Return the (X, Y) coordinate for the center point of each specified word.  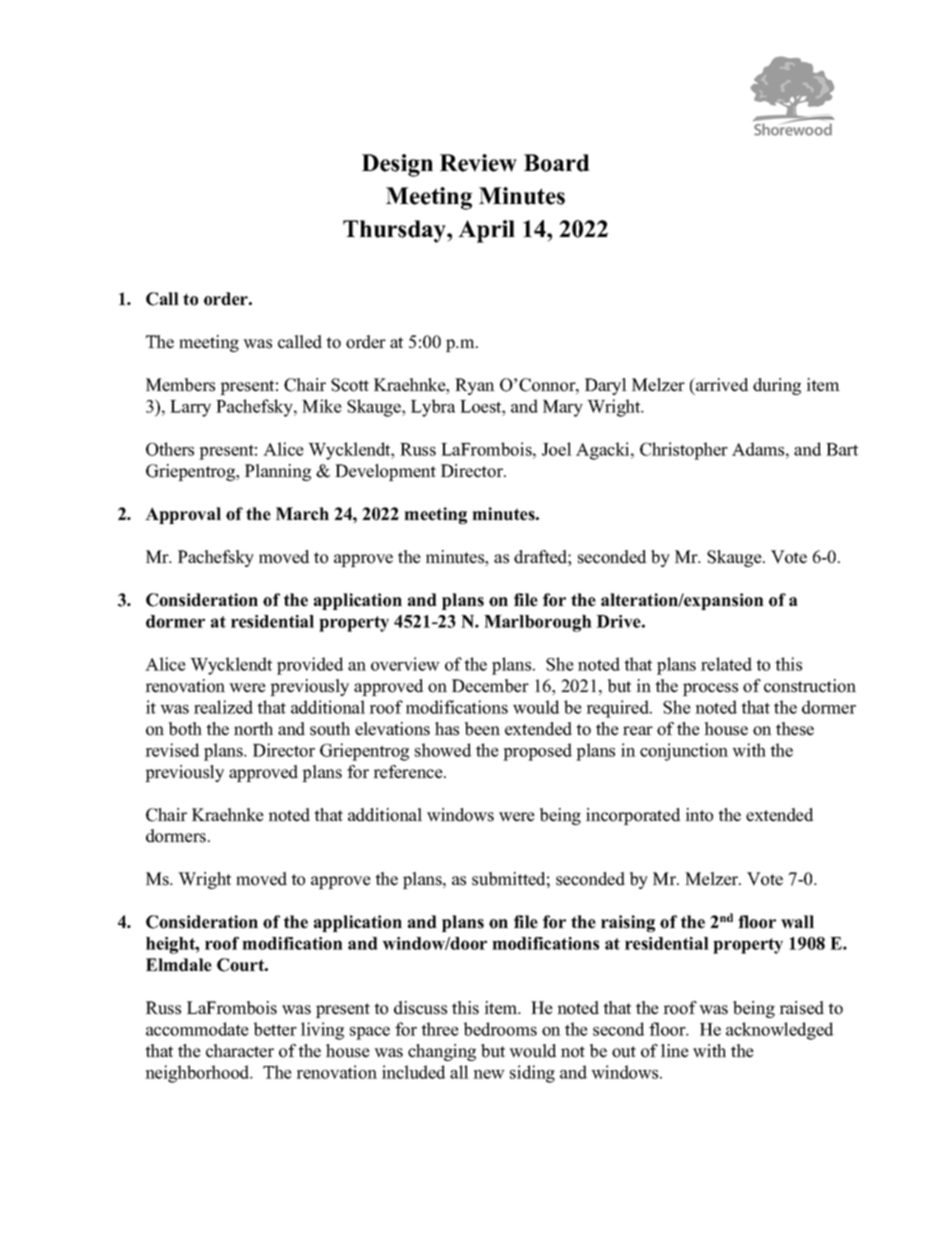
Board (557, 163)
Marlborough (538, 623)
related (726, 664)
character (240, 1051)
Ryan (475, 386)
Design (397, 165)
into (699, 815)
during (777, 386)
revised (172, 750)
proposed (537, 752)
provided (310, 666)
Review (478, 163)
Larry (190, 408)
